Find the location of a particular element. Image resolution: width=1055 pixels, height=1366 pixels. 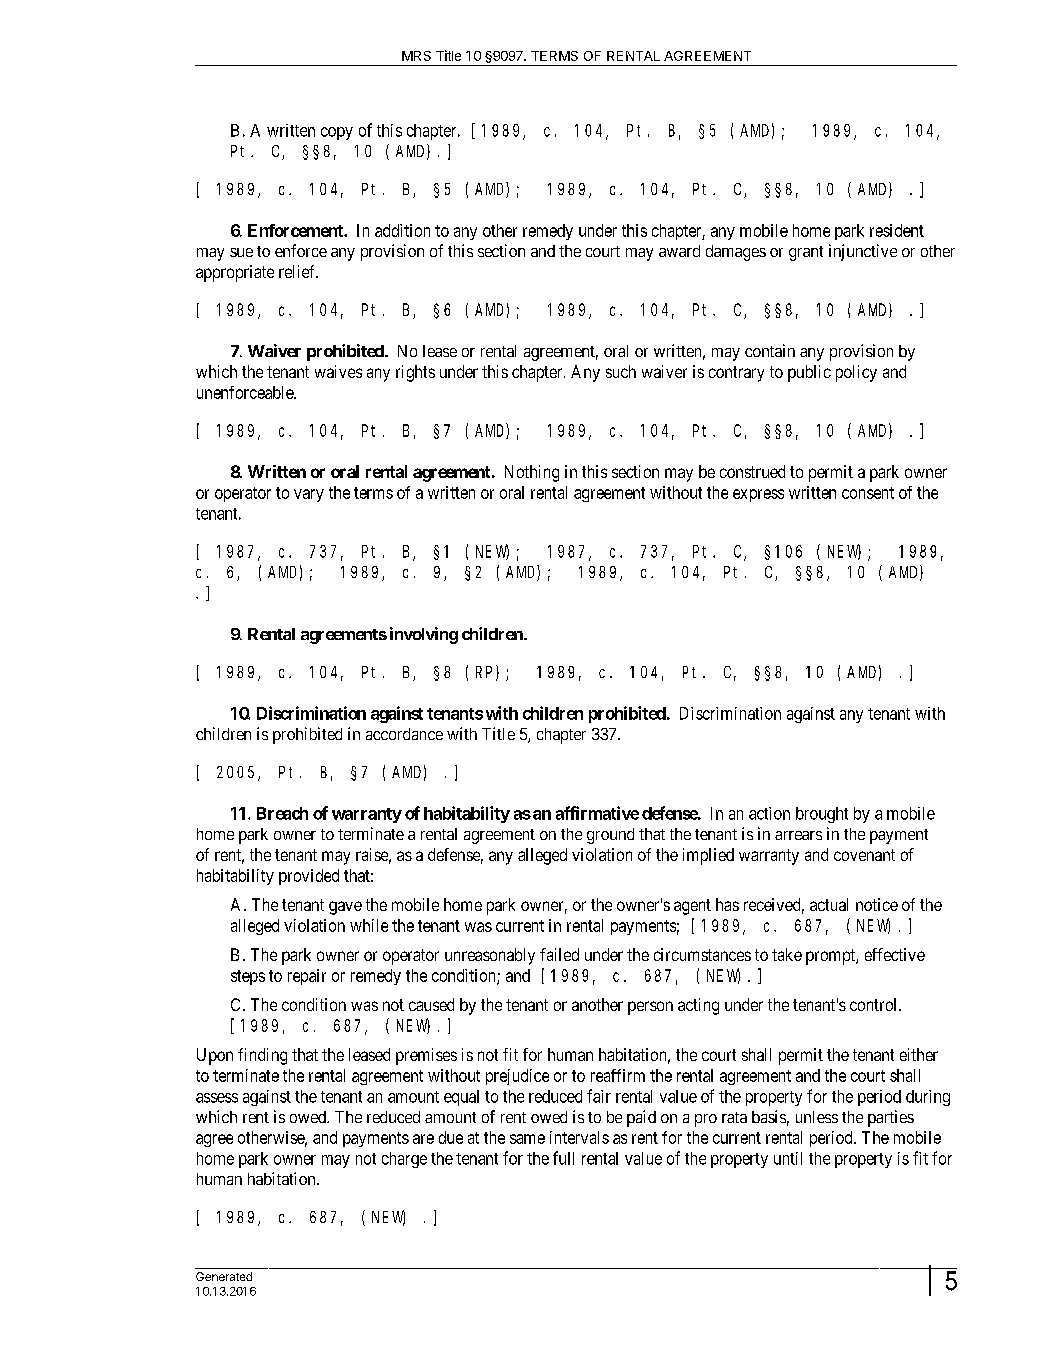

policy is located at coordinates (856, 373).
